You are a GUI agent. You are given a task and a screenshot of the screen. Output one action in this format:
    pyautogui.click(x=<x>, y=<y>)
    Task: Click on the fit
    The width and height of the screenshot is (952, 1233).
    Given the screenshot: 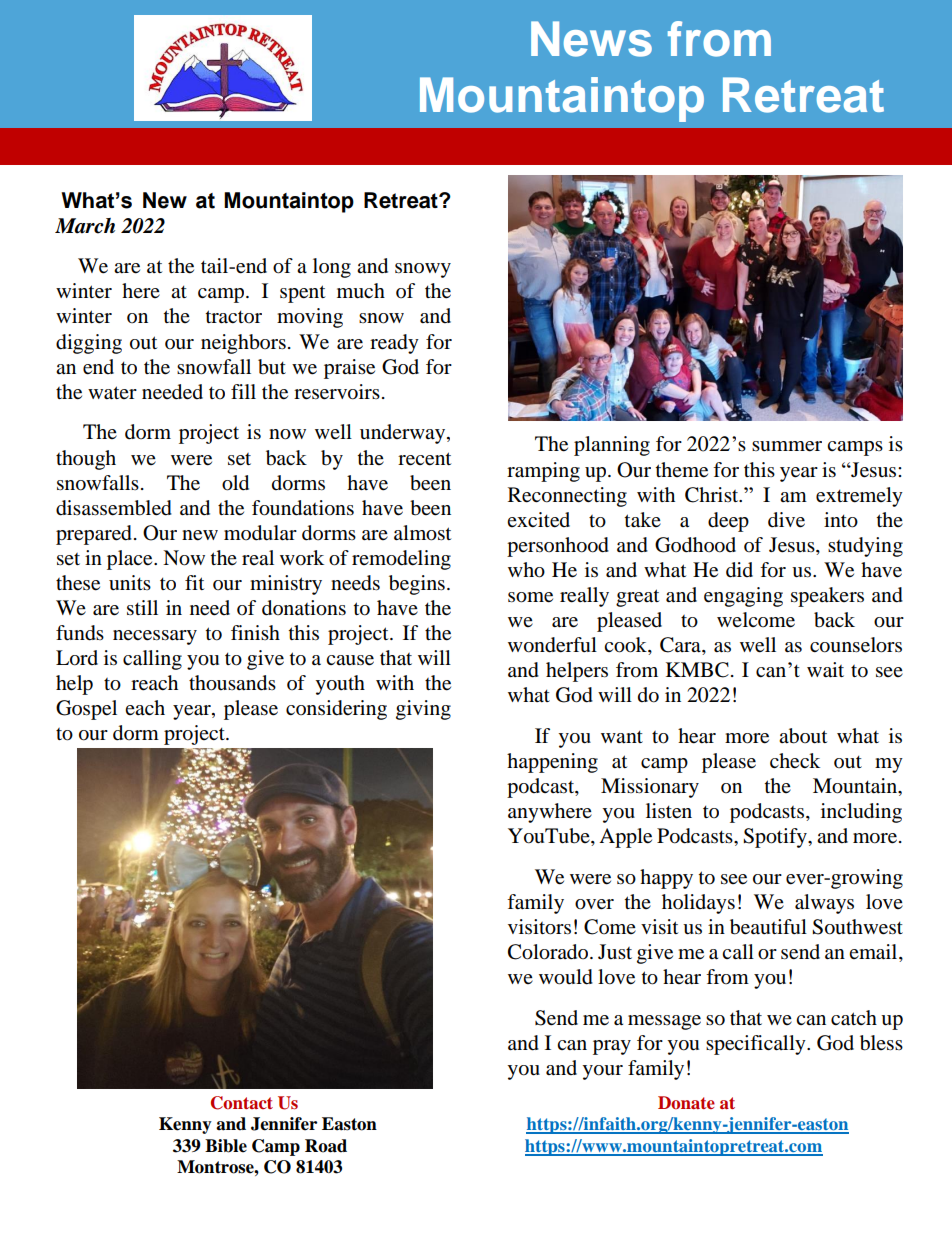 What is the action you would take?
    pyautogui.click(x=194, y=582)
